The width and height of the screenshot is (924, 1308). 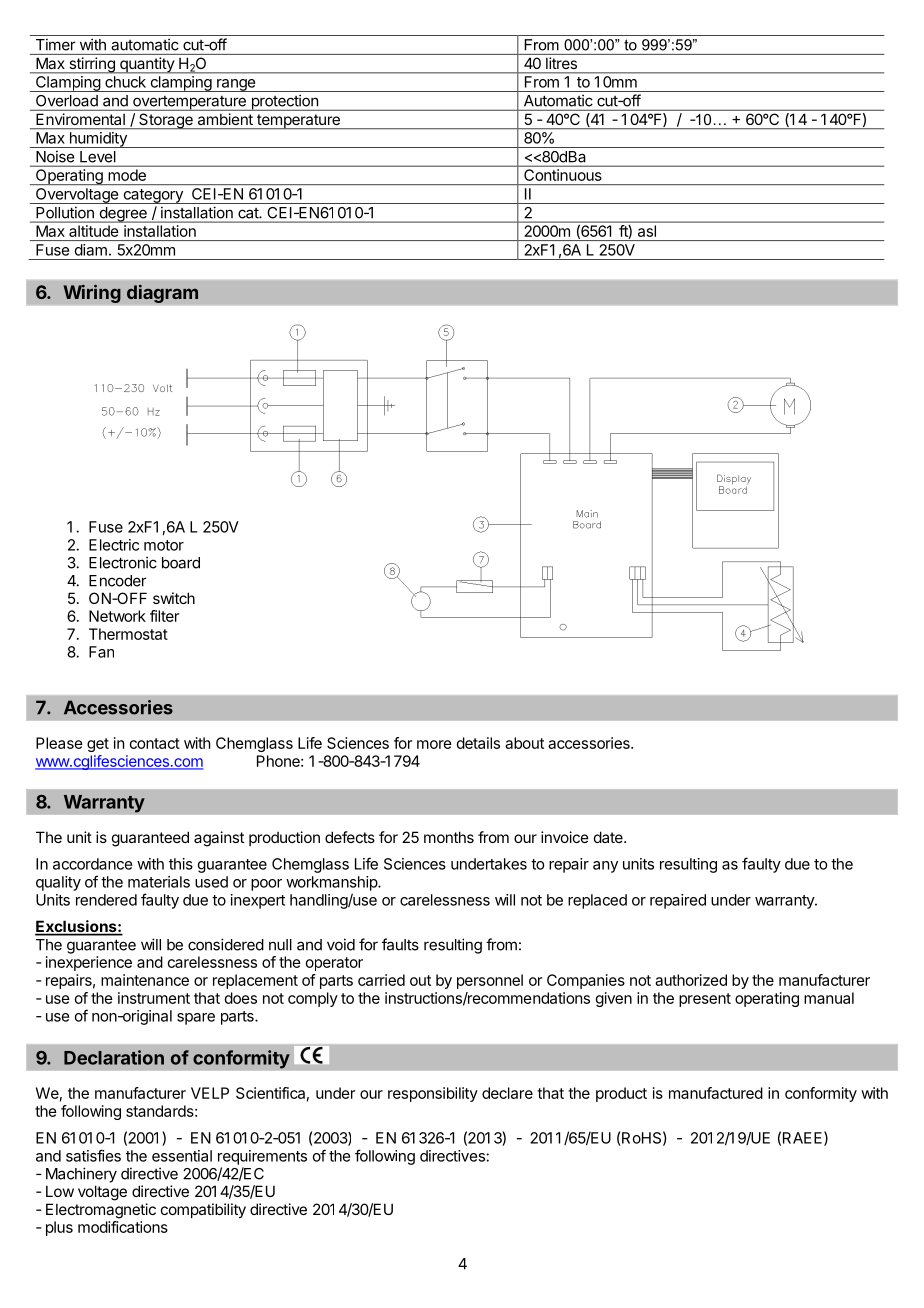 I want to click on more, so click(x=434, y=744).
